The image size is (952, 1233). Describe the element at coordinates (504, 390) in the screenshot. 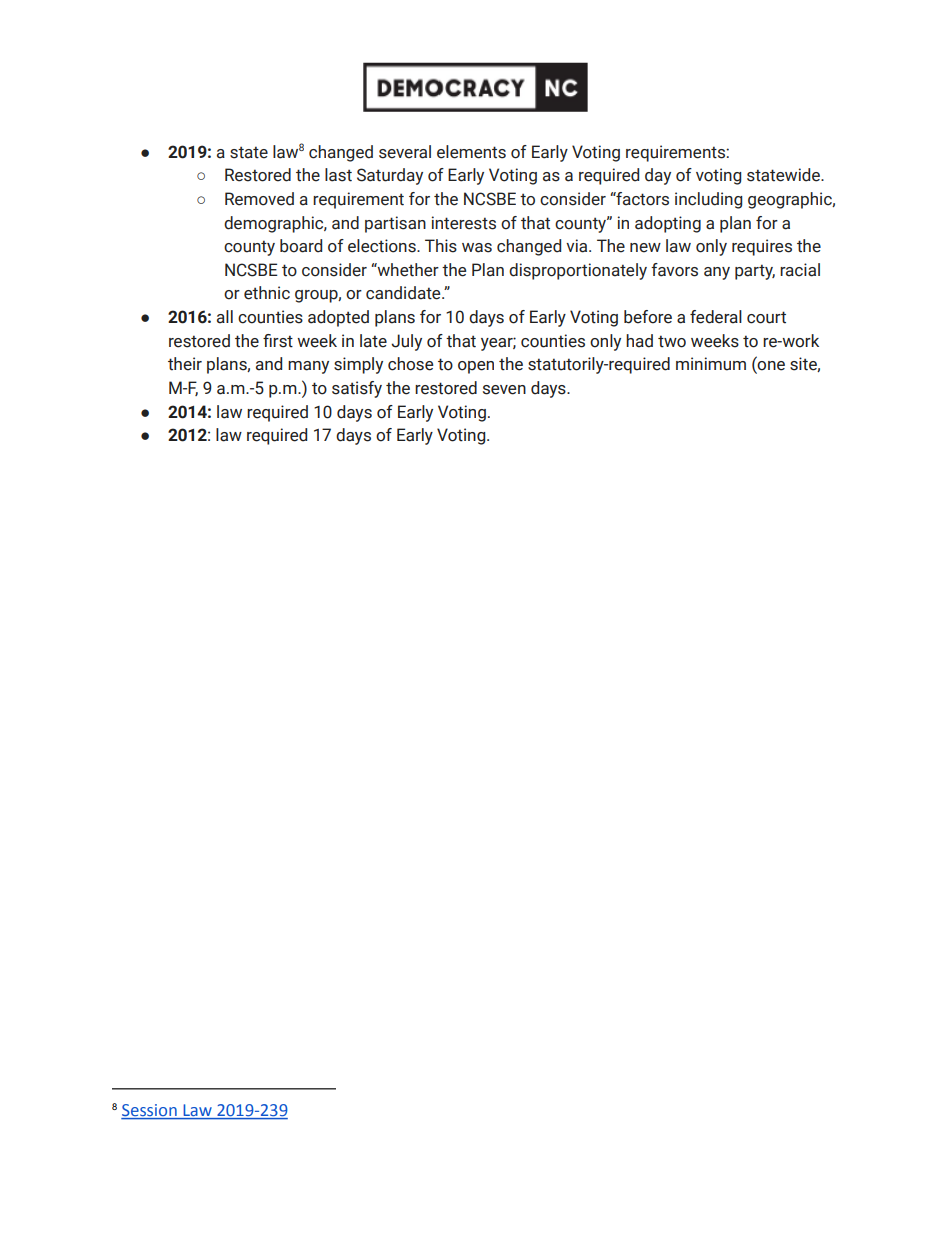

I see `seven` at that location.
